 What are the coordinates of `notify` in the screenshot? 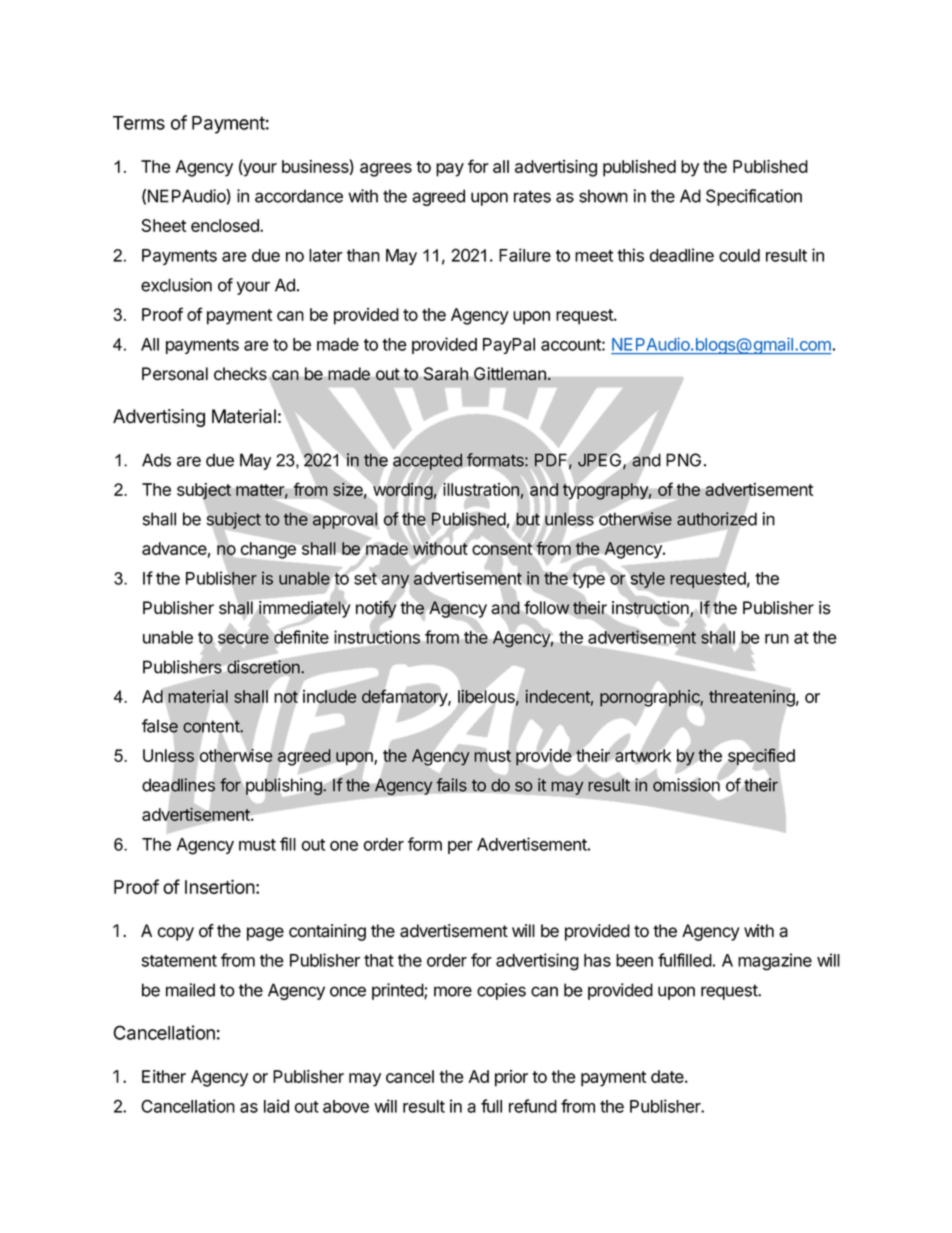 It's located at (377, 609).
